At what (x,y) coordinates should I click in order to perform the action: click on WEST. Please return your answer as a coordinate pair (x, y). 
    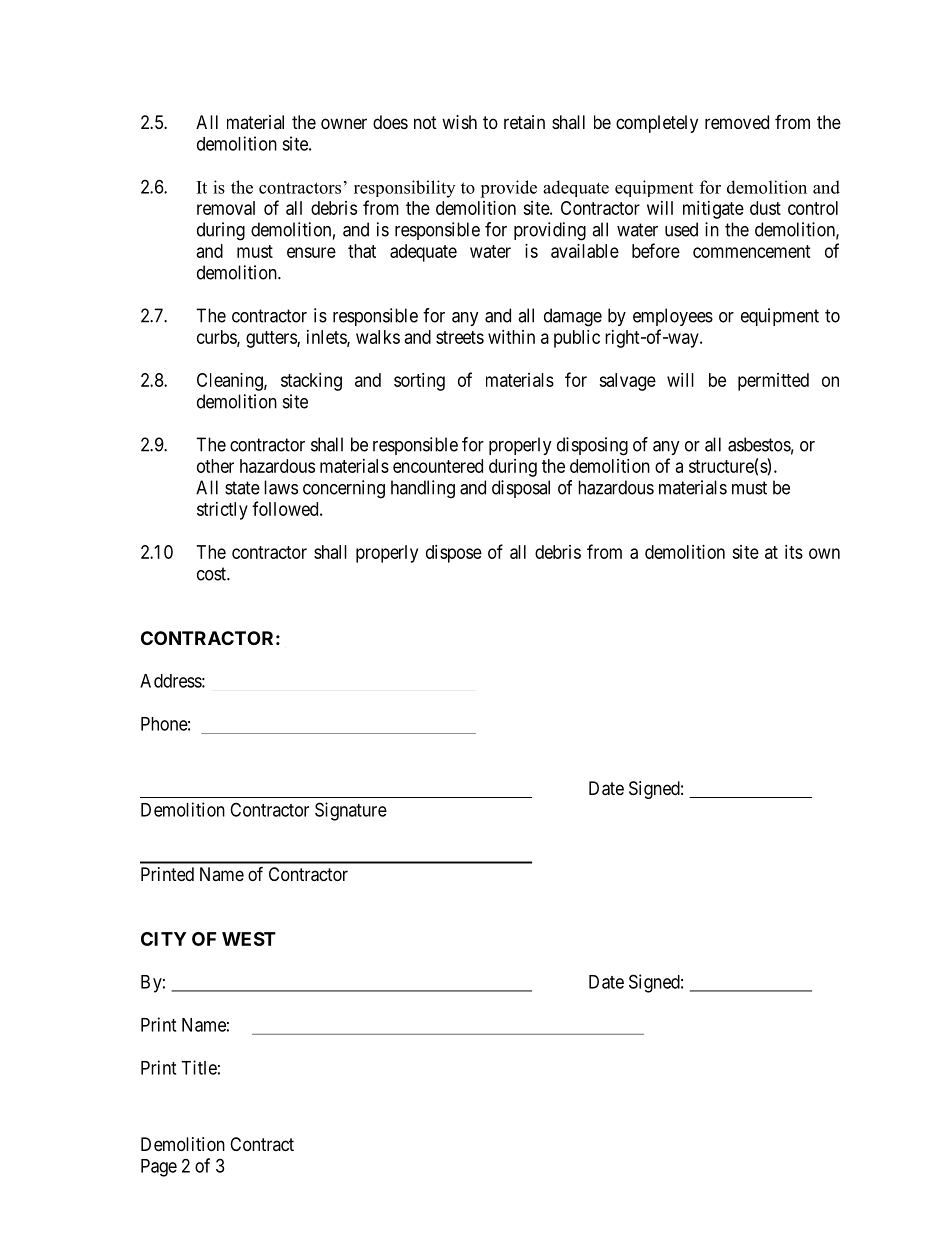
    Looking at the image, I should click on (249, 939).
